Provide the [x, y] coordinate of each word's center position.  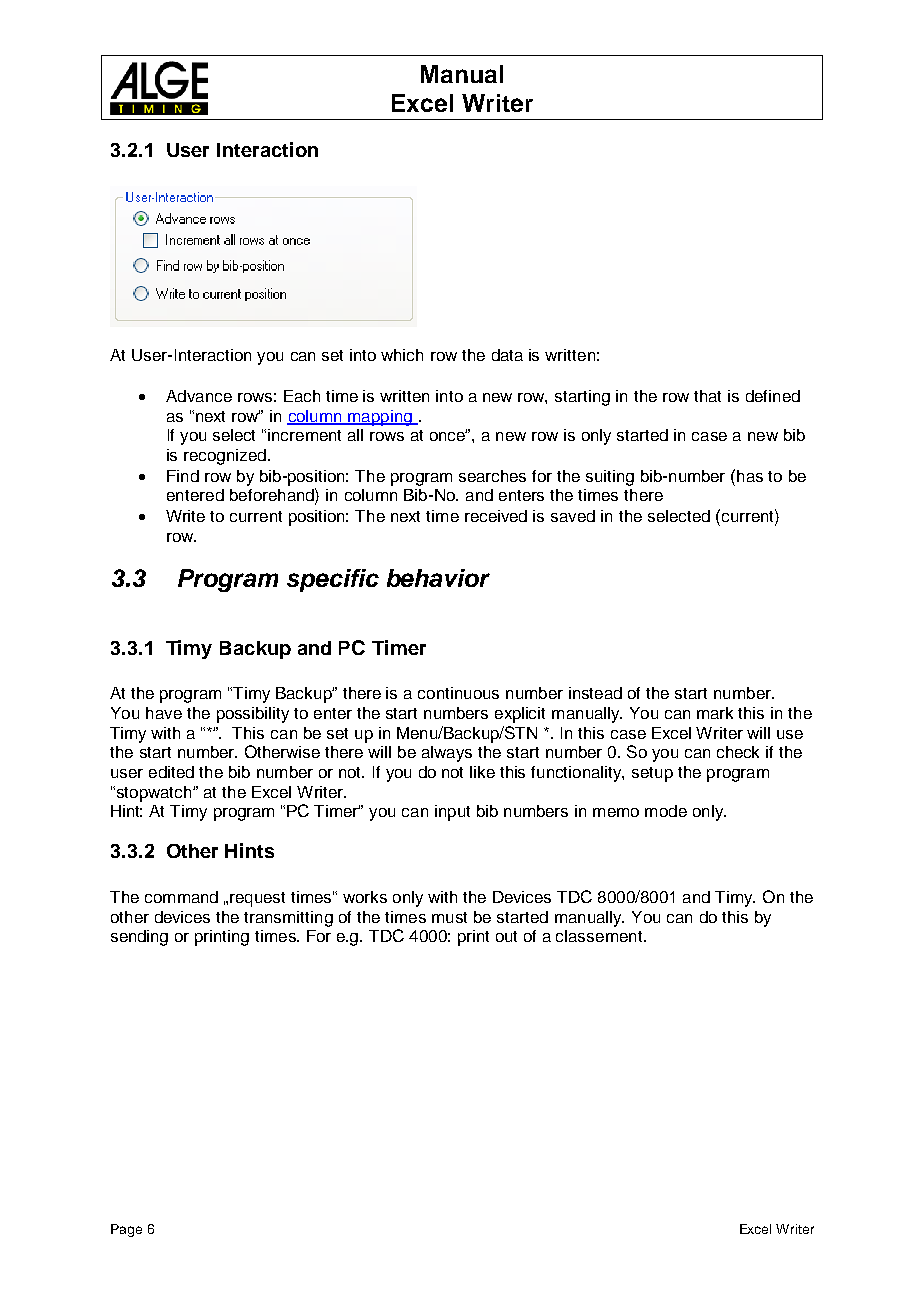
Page [126, 1230]
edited [171, 772]
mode [666, 811]
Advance [199, 396]
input [452, 813]
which [402, 355]
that [707, 396]
